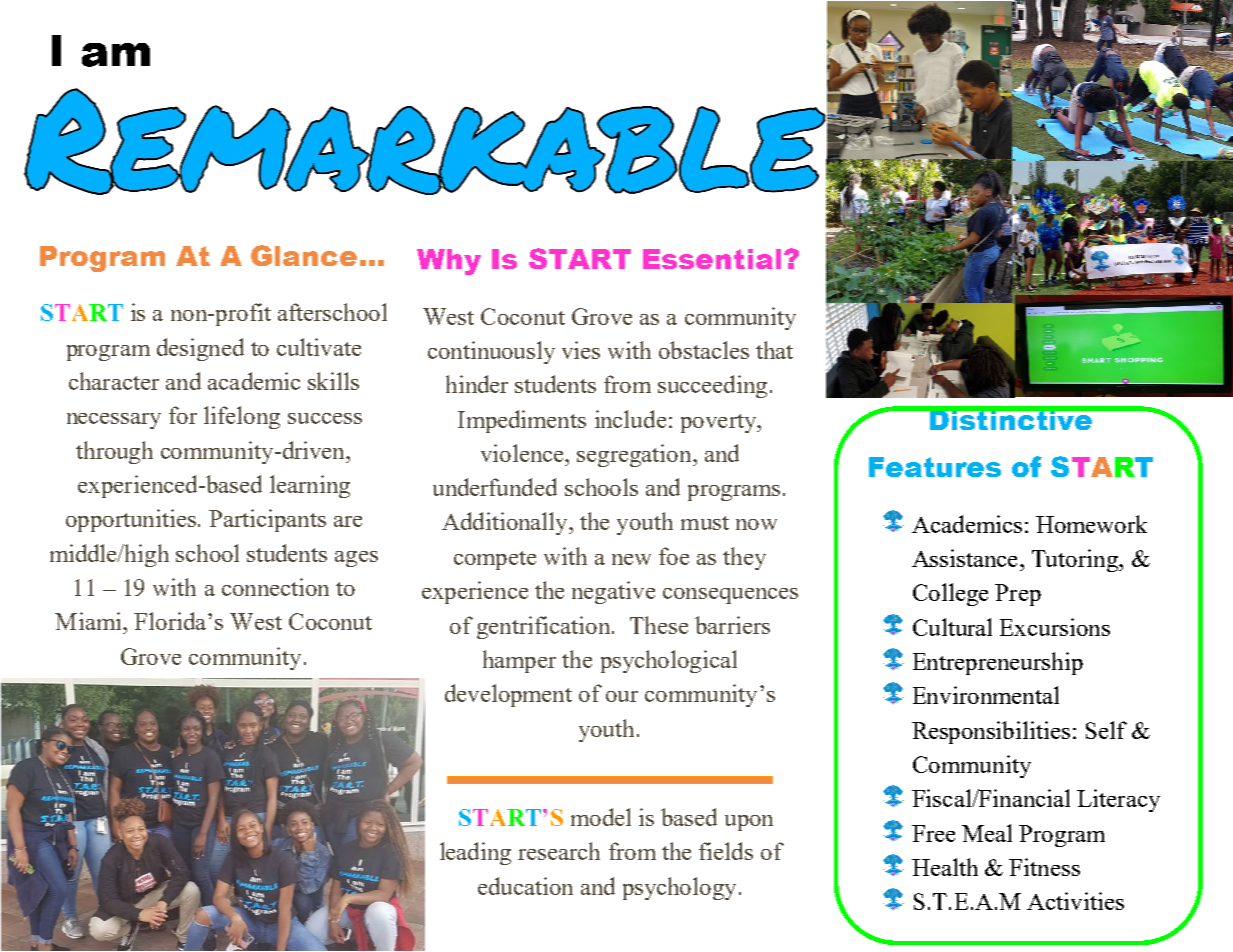 The image size is (1233, 952). I want to click on segregation, so click(635, 455).
